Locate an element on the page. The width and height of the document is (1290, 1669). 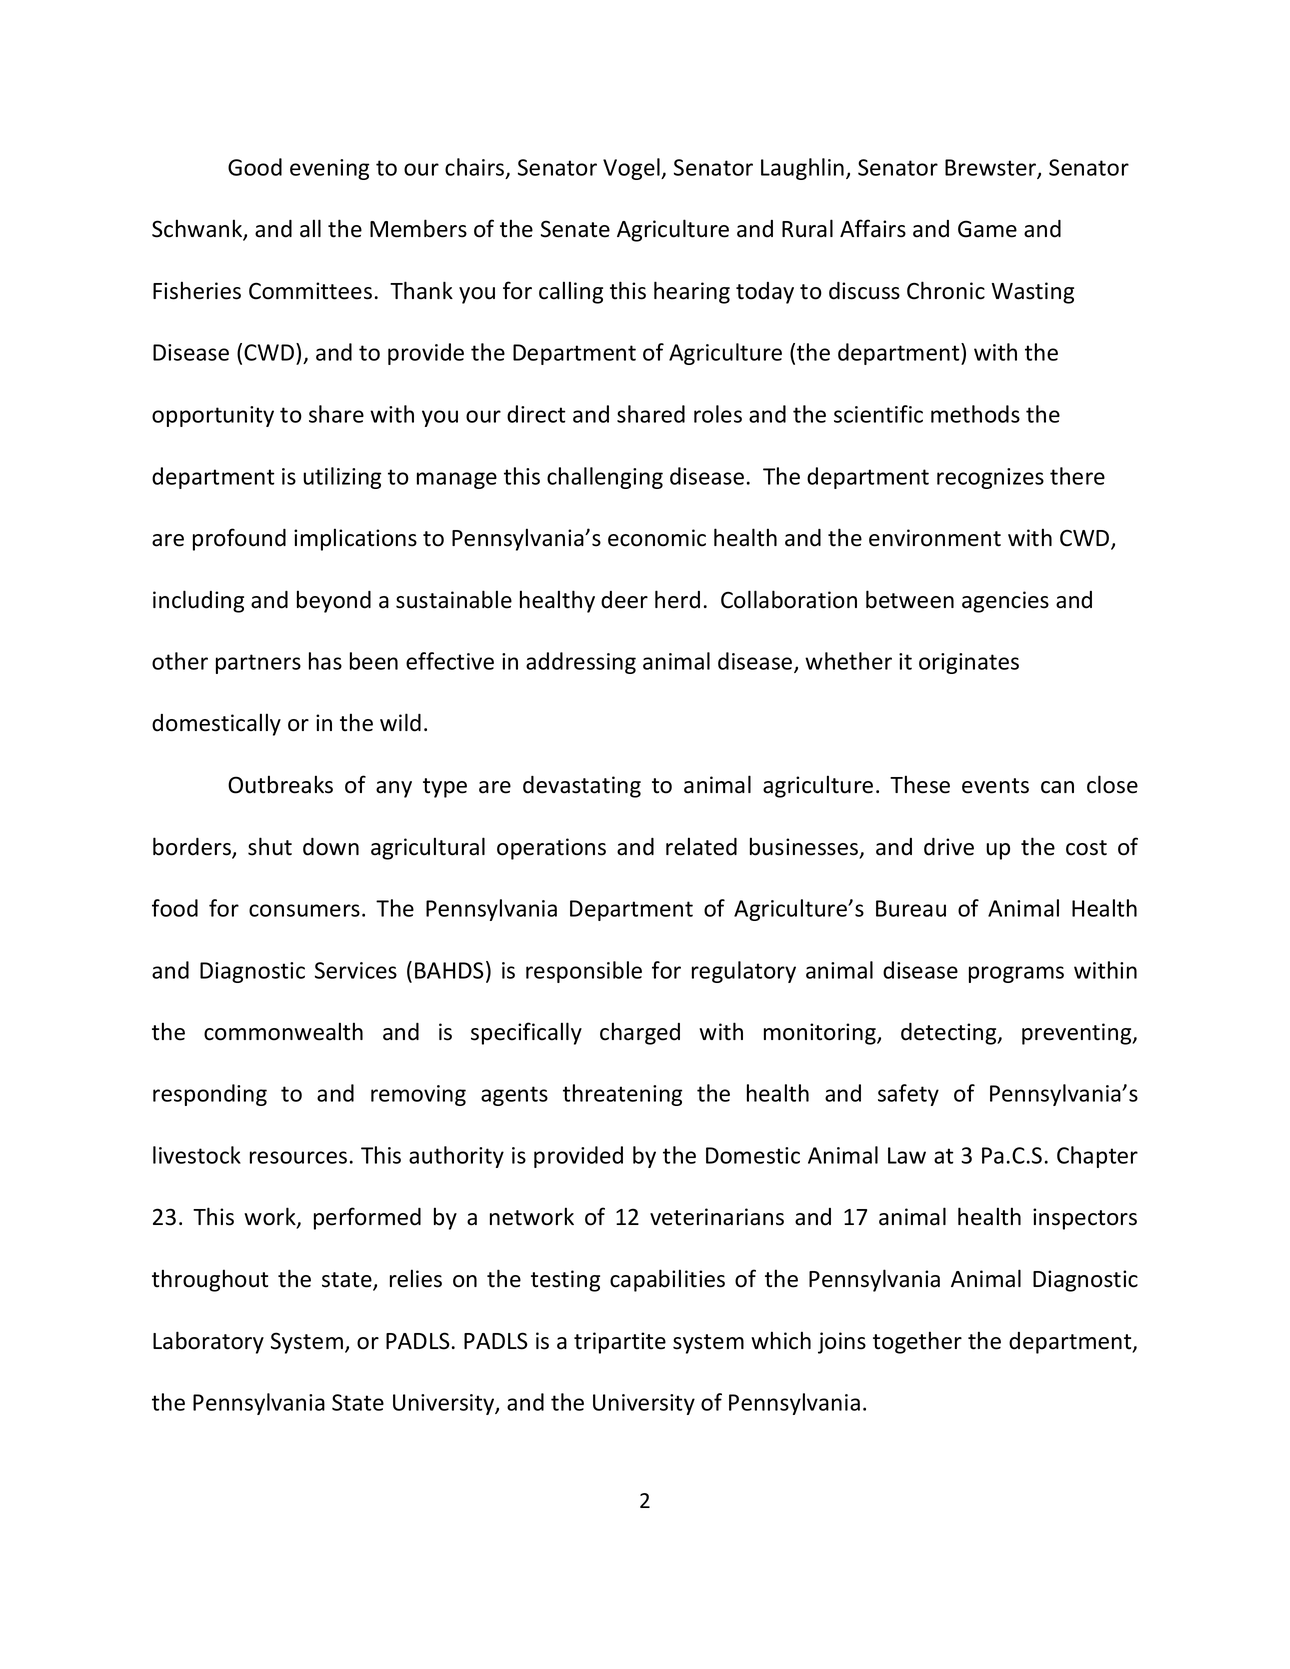
events is located at coordinates (995, 786).
